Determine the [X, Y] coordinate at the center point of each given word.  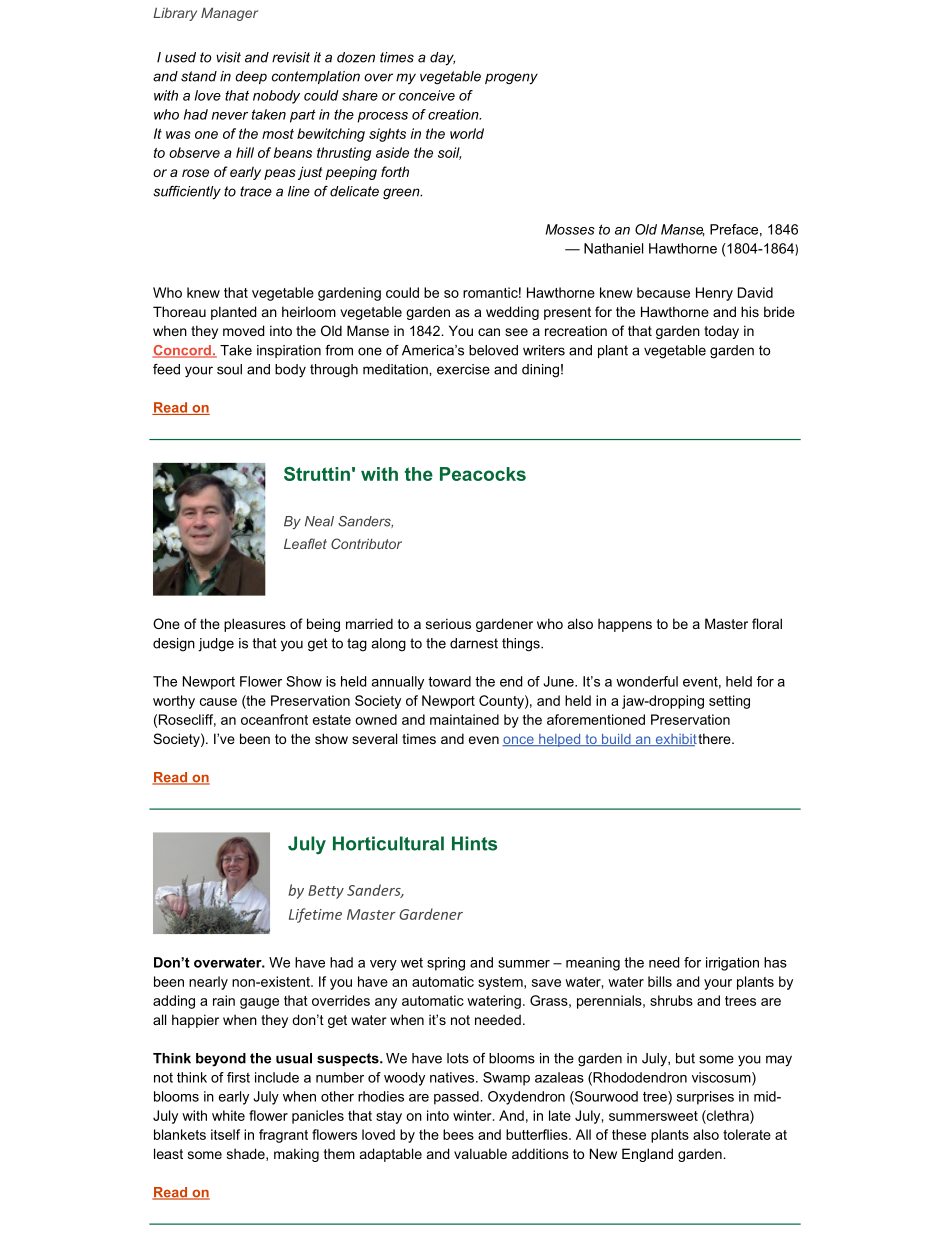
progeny [511, 79]
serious [448, 623]
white [228, 1115]
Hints [474, 843]
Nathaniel [613, 248]
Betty [326, 892]
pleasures [255, 625]
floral [767, 623]
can [489, 332]
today [721, 332]
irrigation [732, 964]
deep [251, 77]
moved [243, 330]
